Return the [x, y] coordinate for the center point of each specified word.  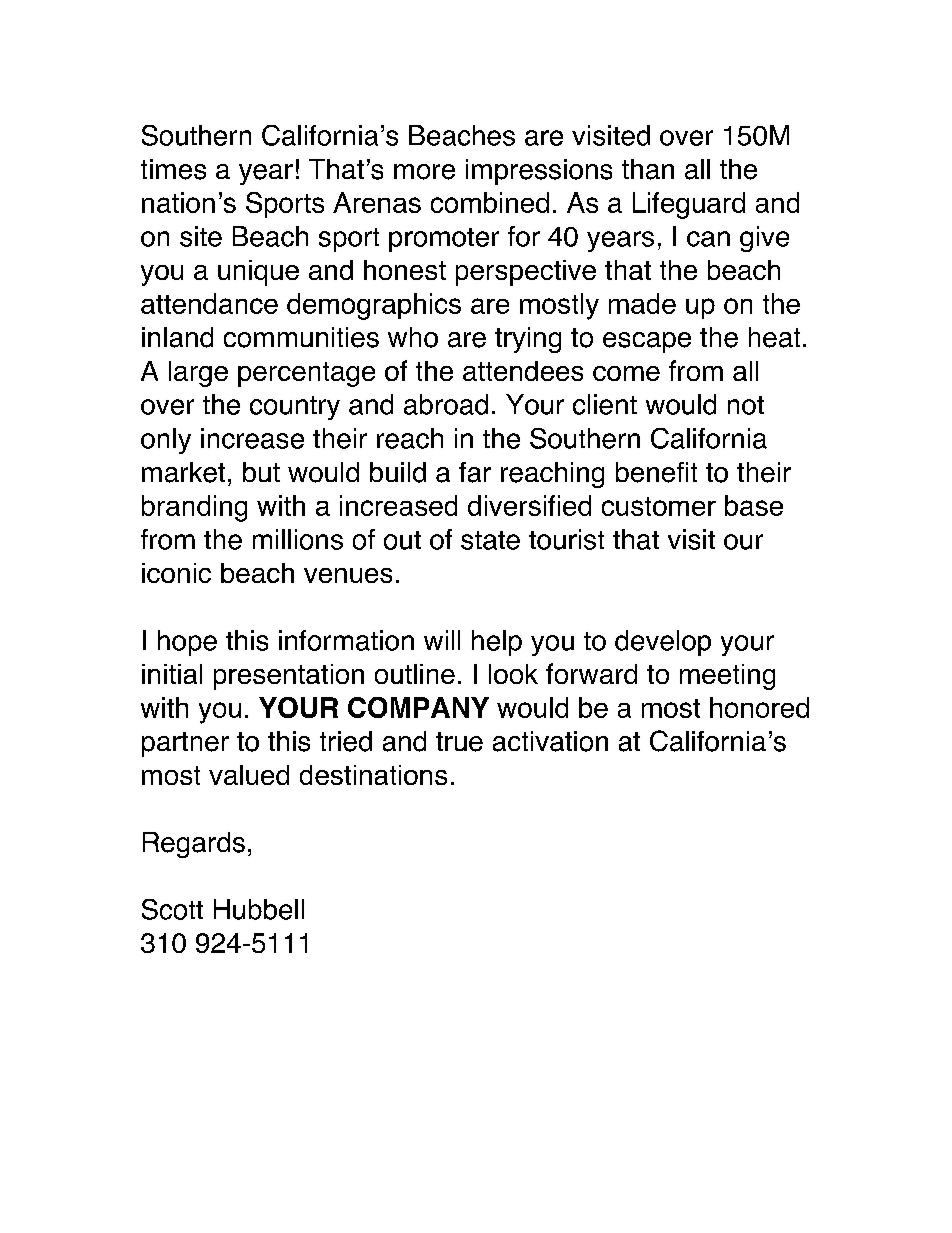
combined [490, 202]
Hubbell [259, 909]
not [746, 405]
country [295, 408]
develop [663, 643]
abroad [446, 404]
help [497, 643]
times [173, 169]
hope [187, 643]
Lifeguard [689, 205]
